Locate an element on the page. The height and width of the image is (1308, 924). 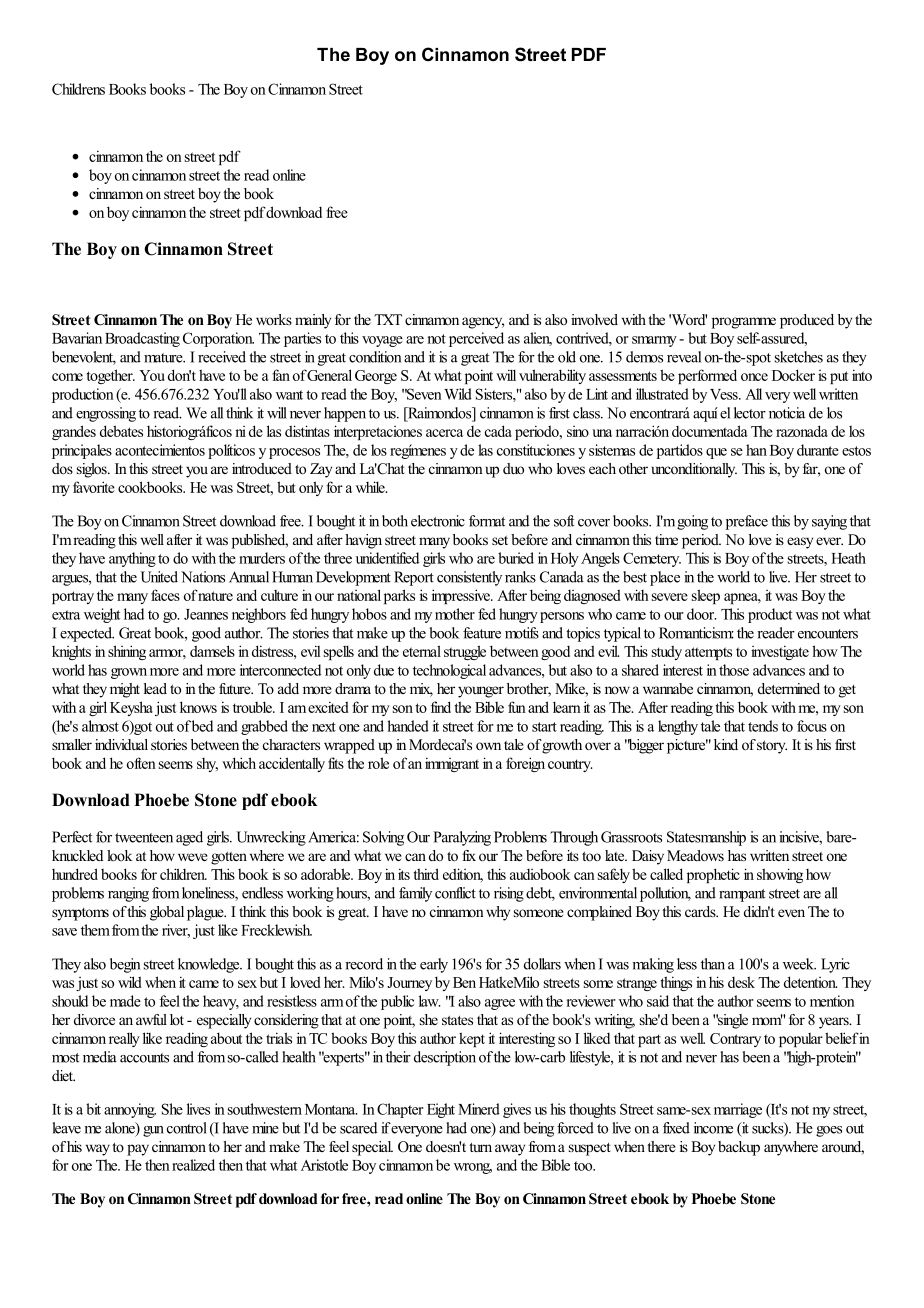
TXT is located at coordinates (388, 319).
